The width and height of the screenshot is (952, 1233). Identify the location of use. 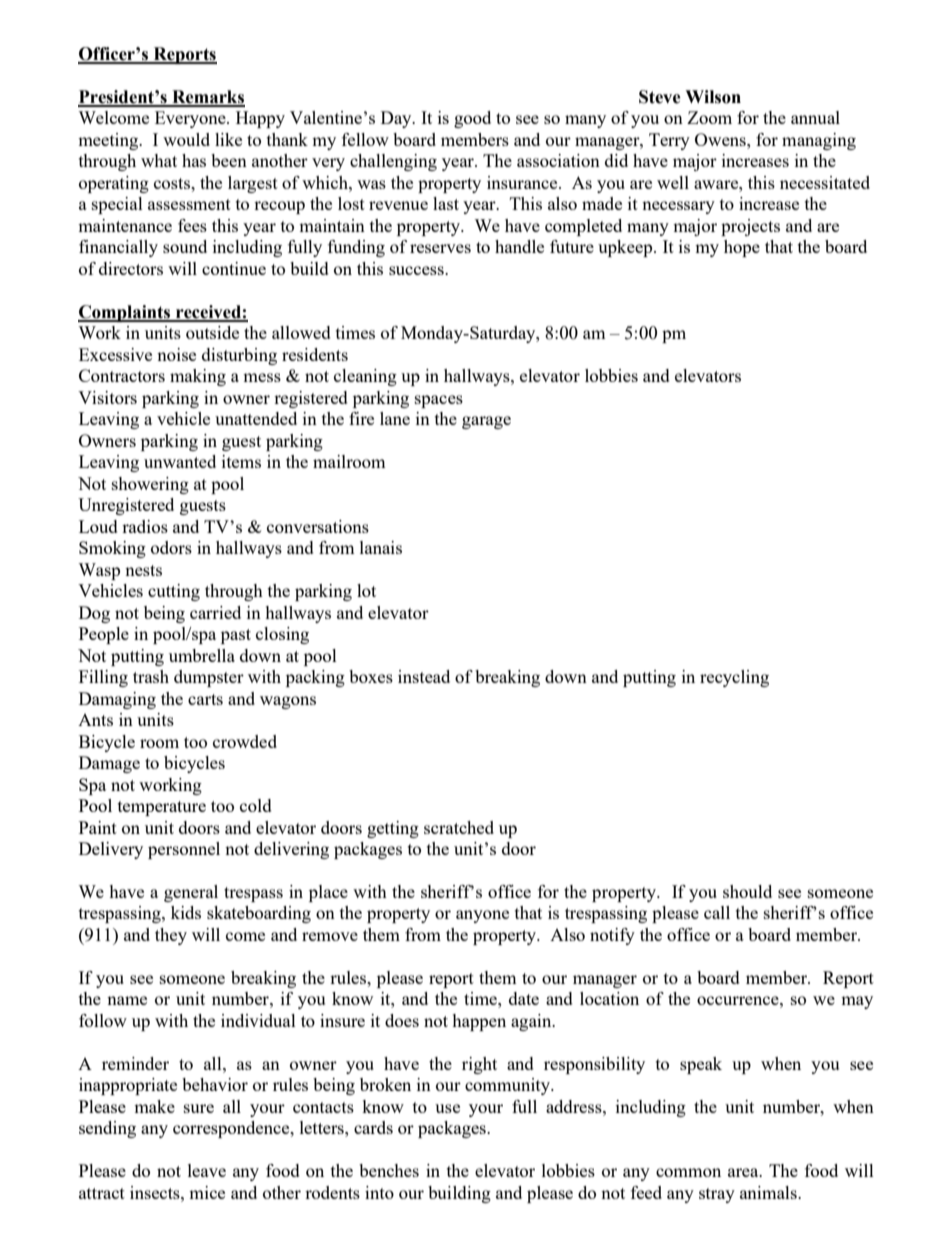
(447, 1108).
